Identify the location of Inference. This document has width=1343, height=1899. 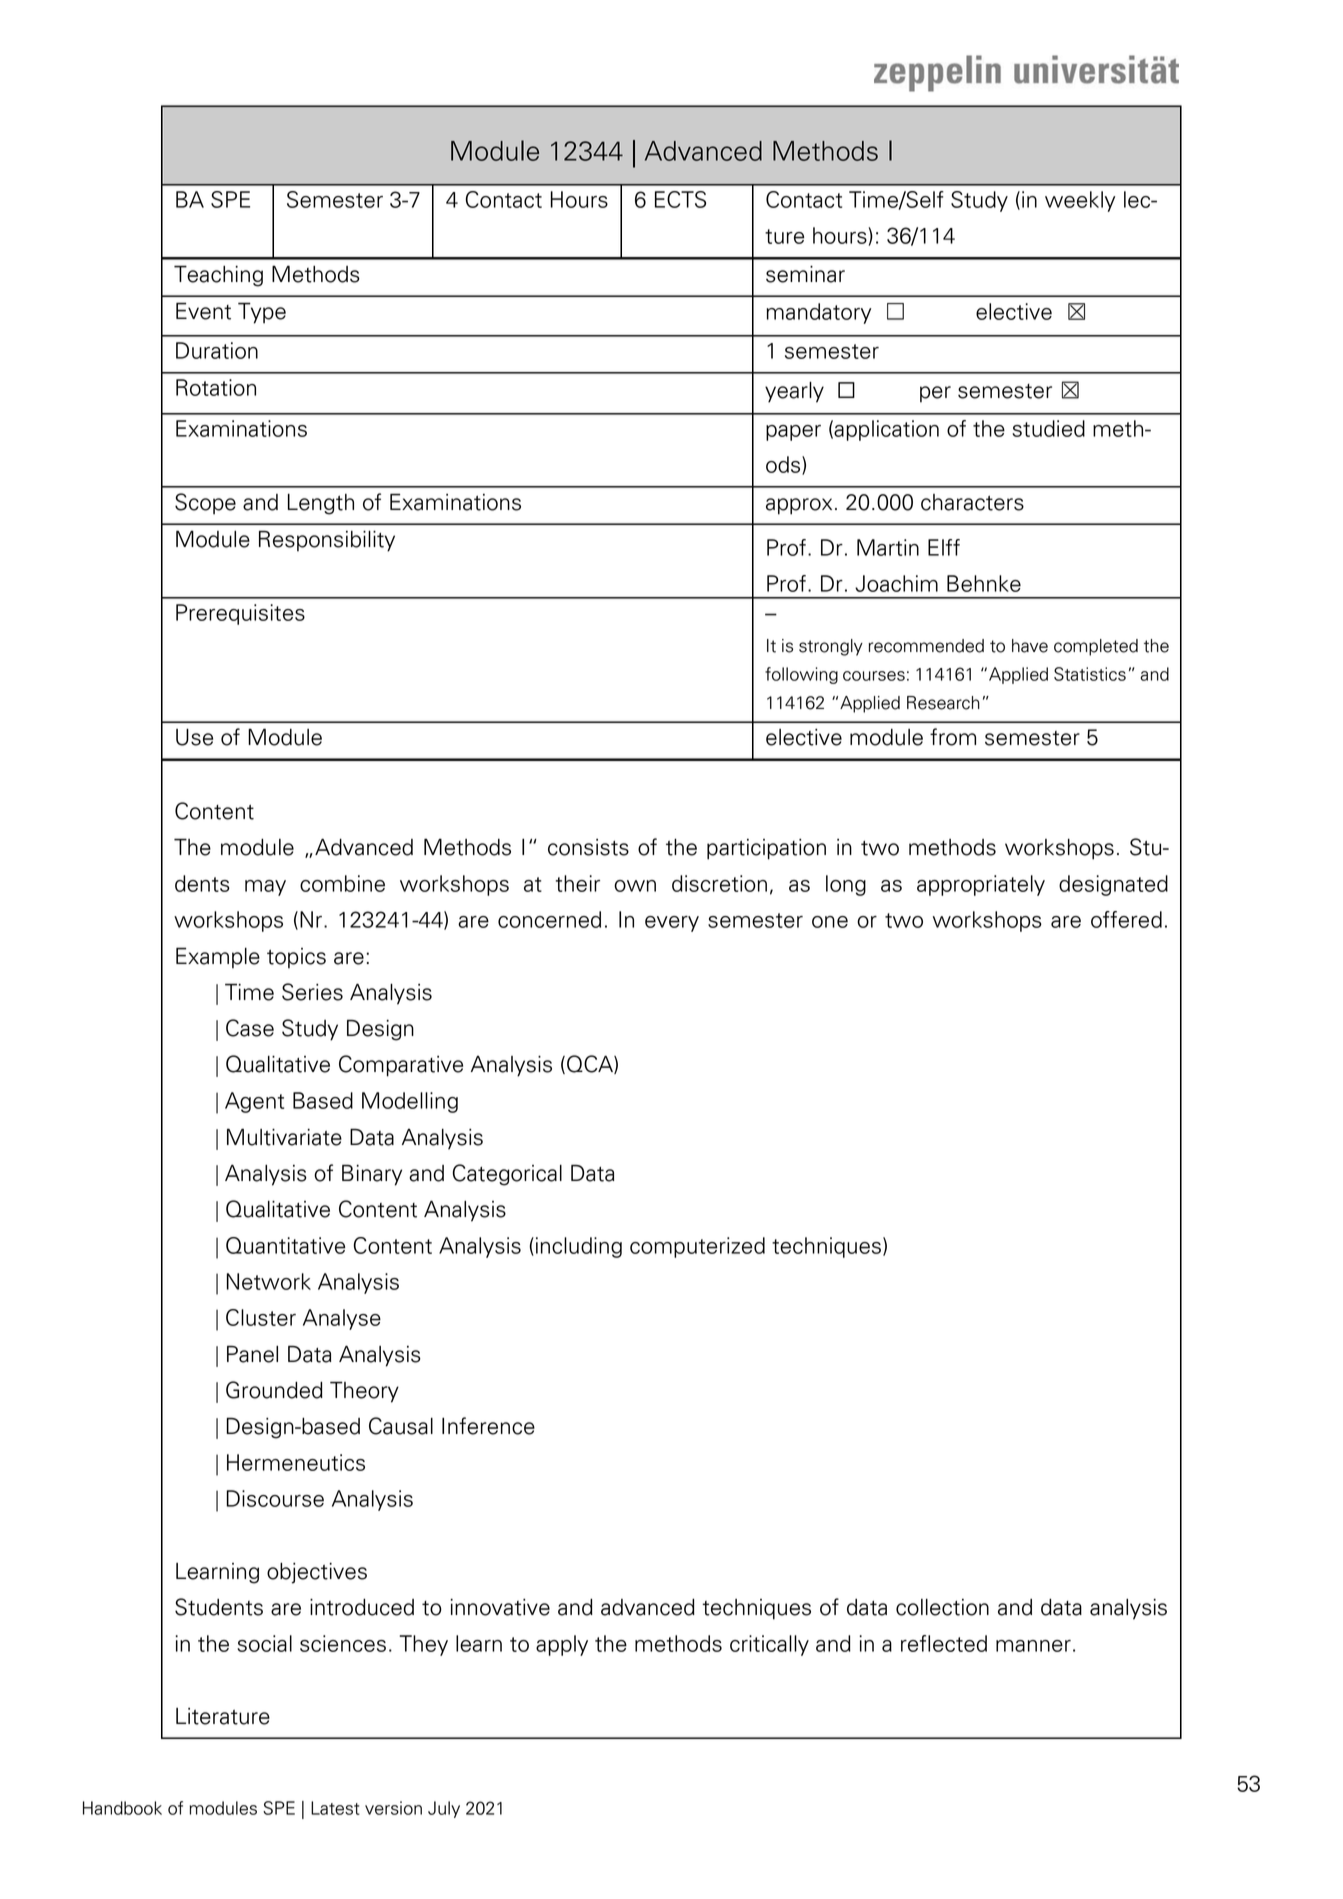
(488, 1426).
